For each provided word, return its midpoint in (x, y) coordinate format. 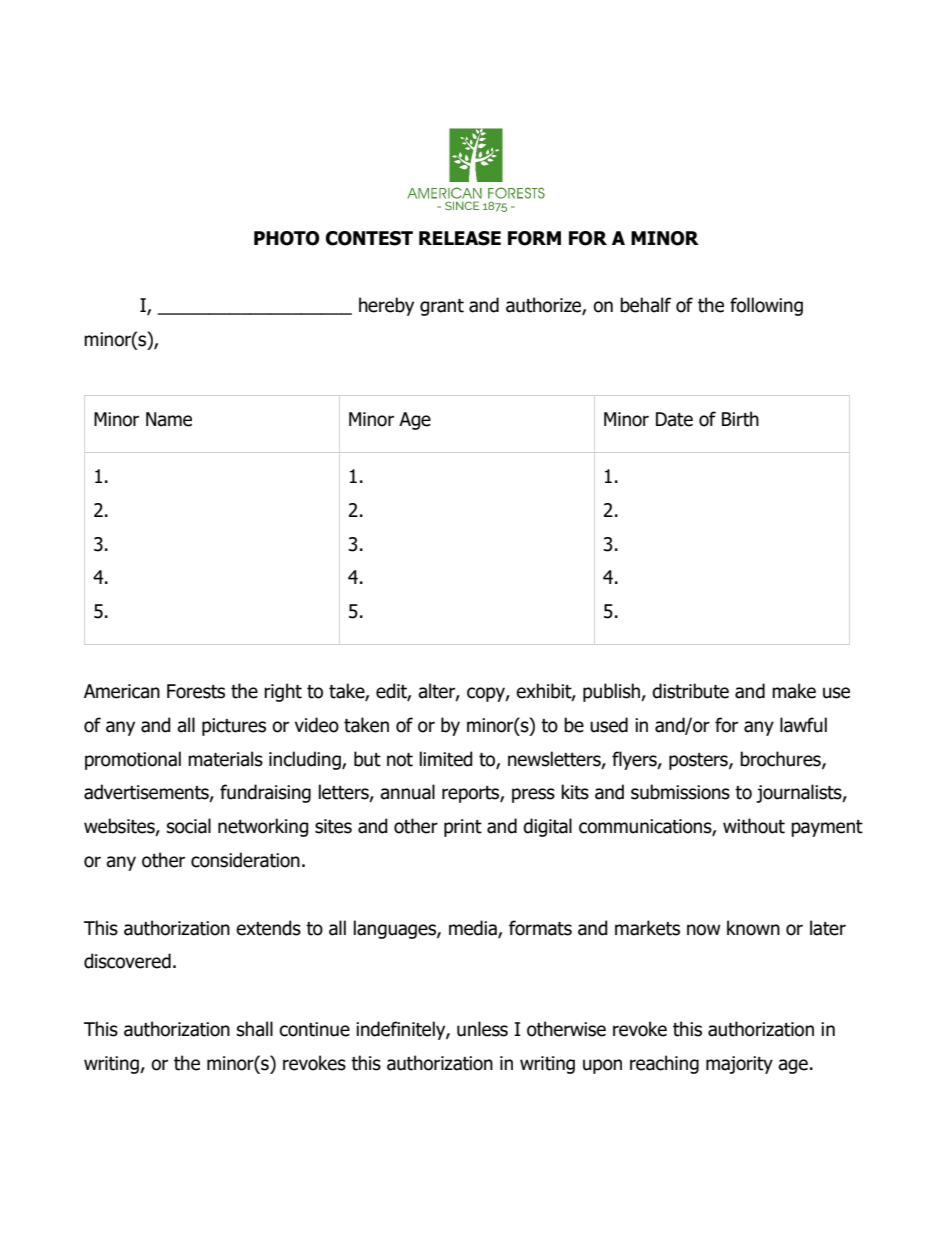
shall (255, 1029)
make (794, 691)
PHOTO (287, 238)
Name (169, 419)
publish (612, 692)
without (754, 826)
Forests (196, 691)
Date (674, 419)
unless (482, 1029)
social (189, 826)
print (463, 828)
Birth (740, 419)
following (766, 306)
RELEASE (460, 238)
